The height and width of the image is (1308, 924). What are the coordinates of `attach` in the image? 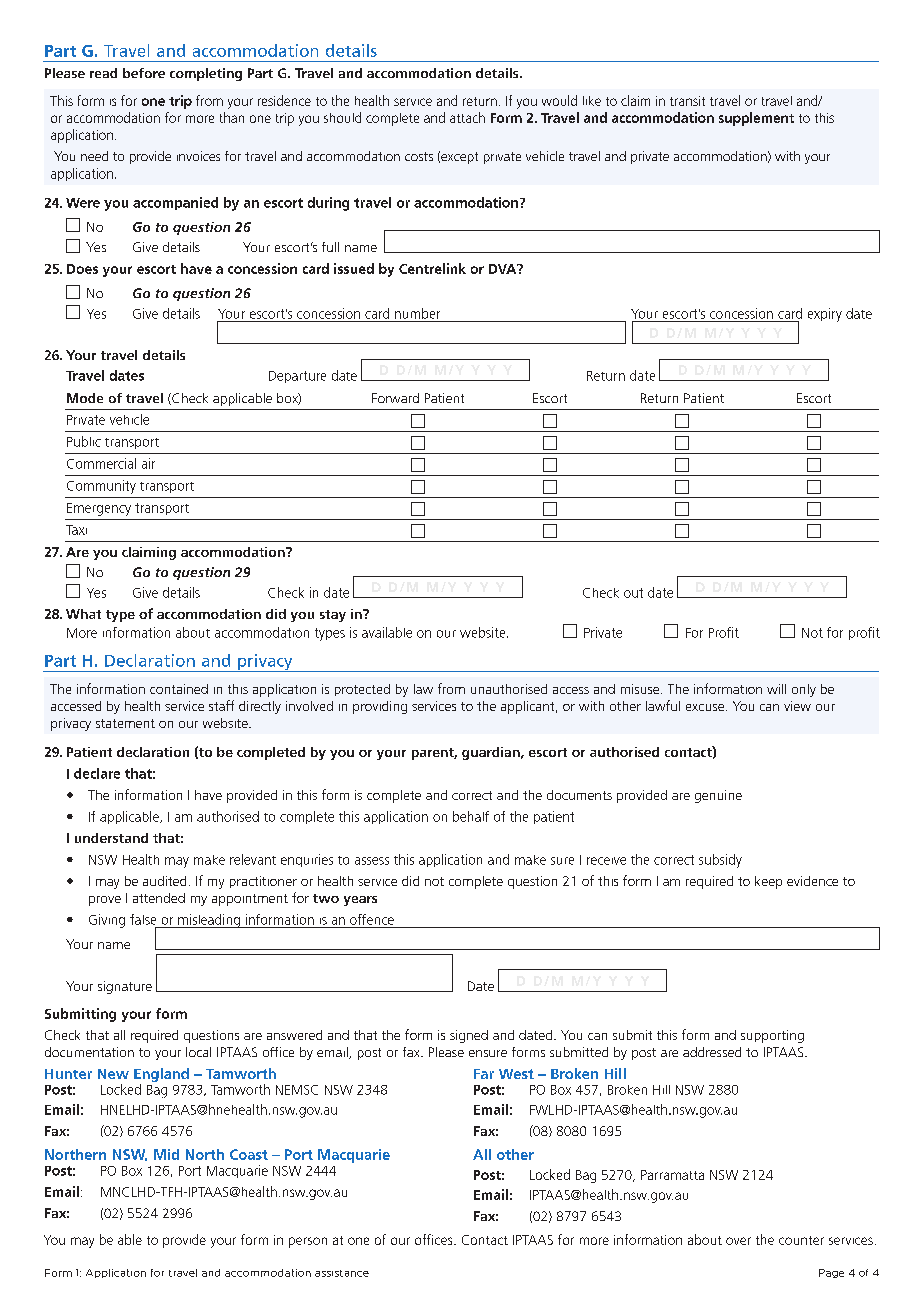 It's located at (467, 117).
